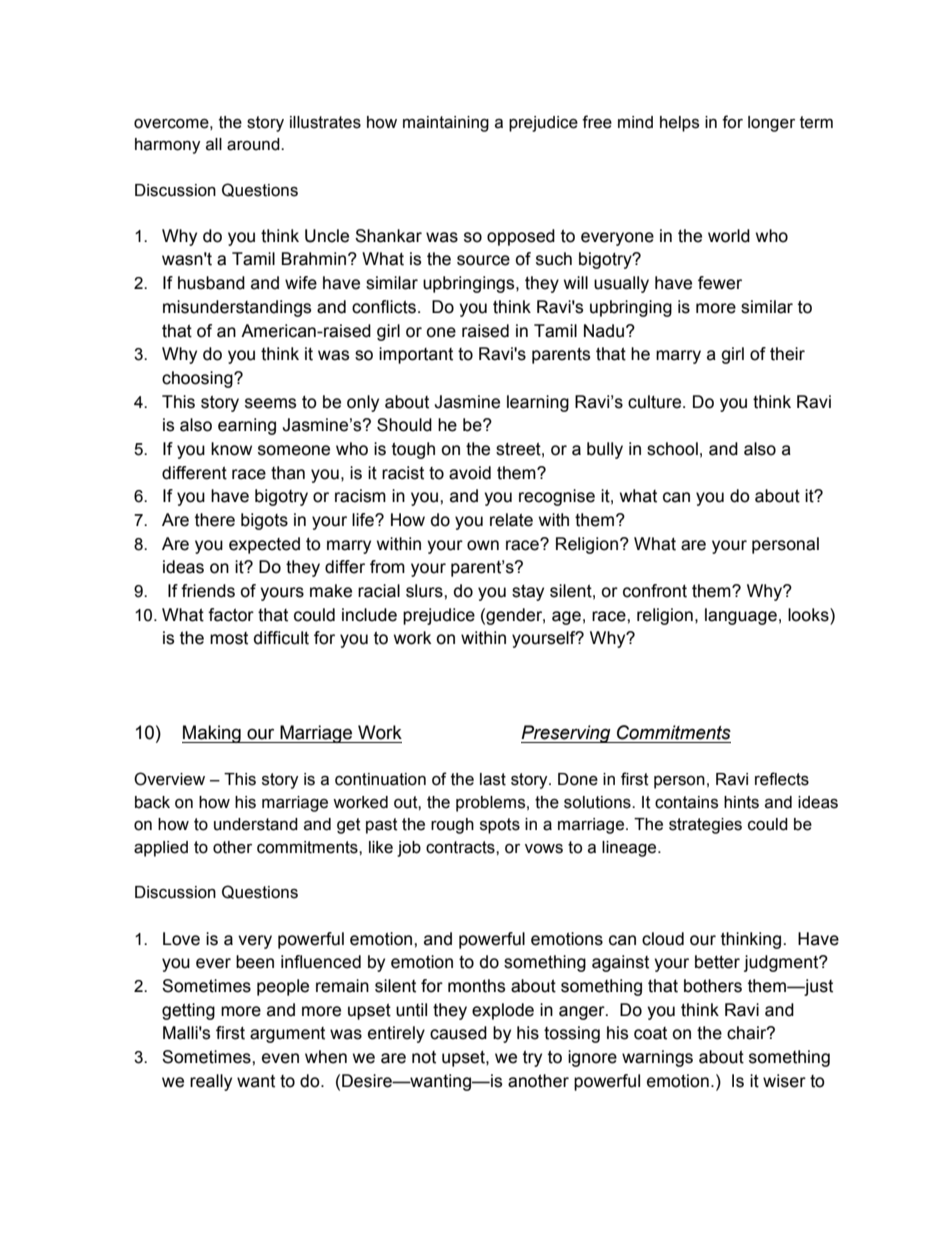  What do you see at coordinates (528, 593) in the screenshot?
I see `stay` at bounding box center [528, 593].
